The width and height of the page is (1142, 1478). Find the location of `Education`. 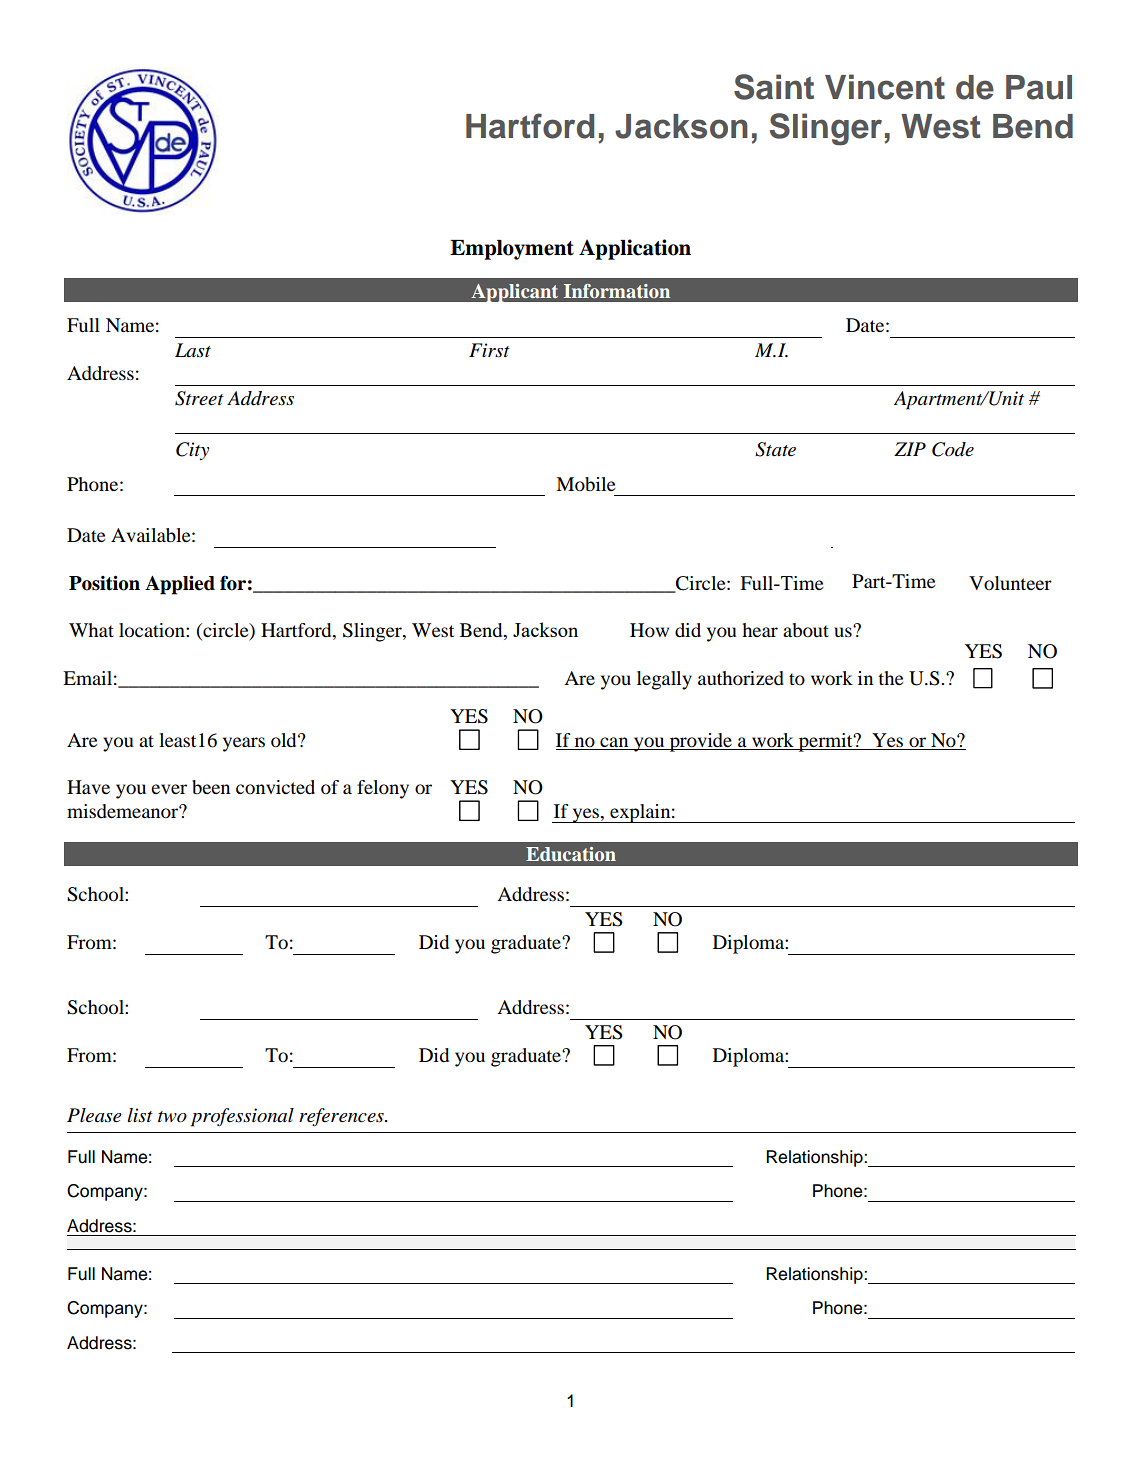

Education is located at coordinates (571, 854).
